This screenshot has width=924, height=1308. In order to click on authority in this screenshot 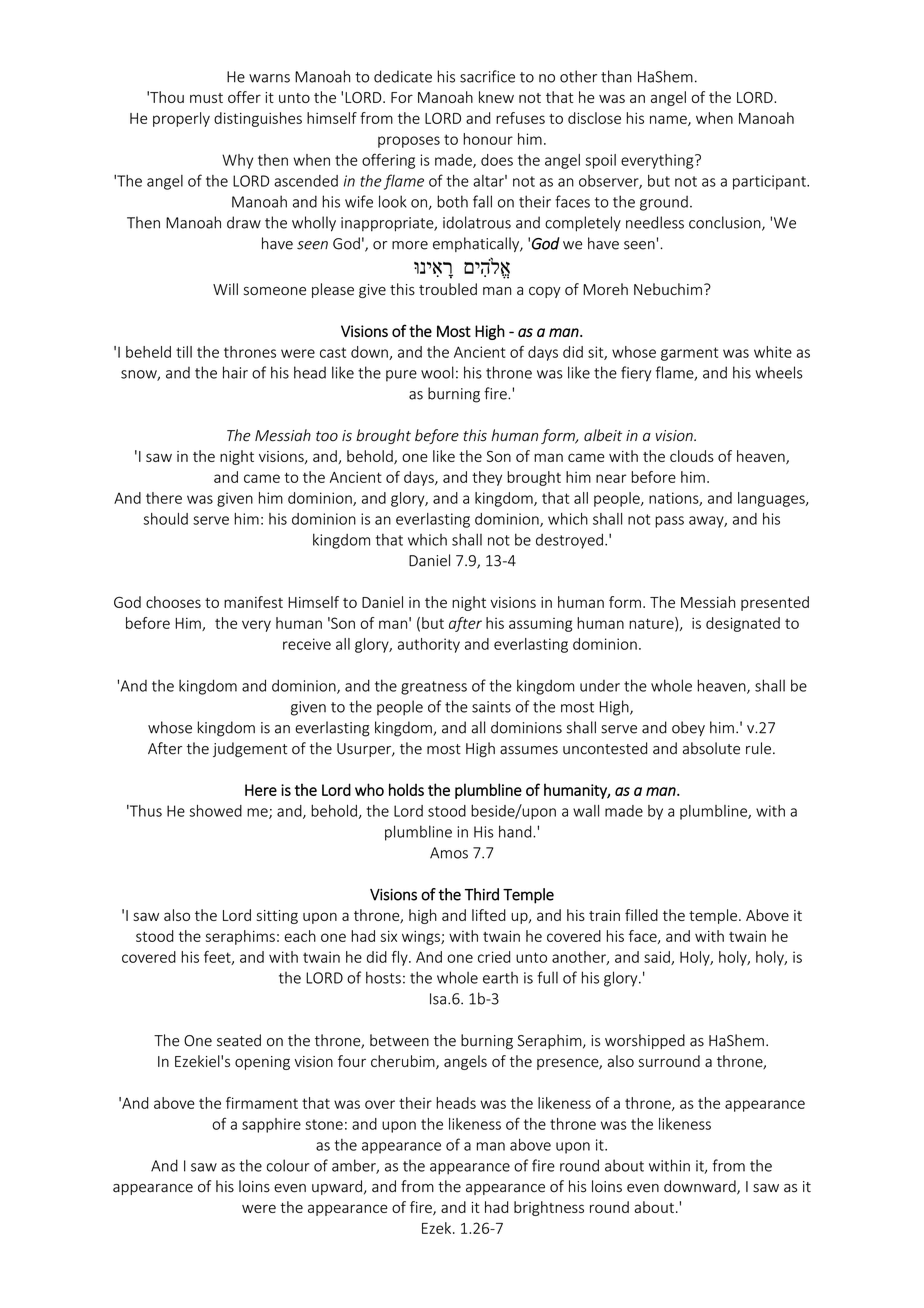, I will do `click(429, 645)`.
